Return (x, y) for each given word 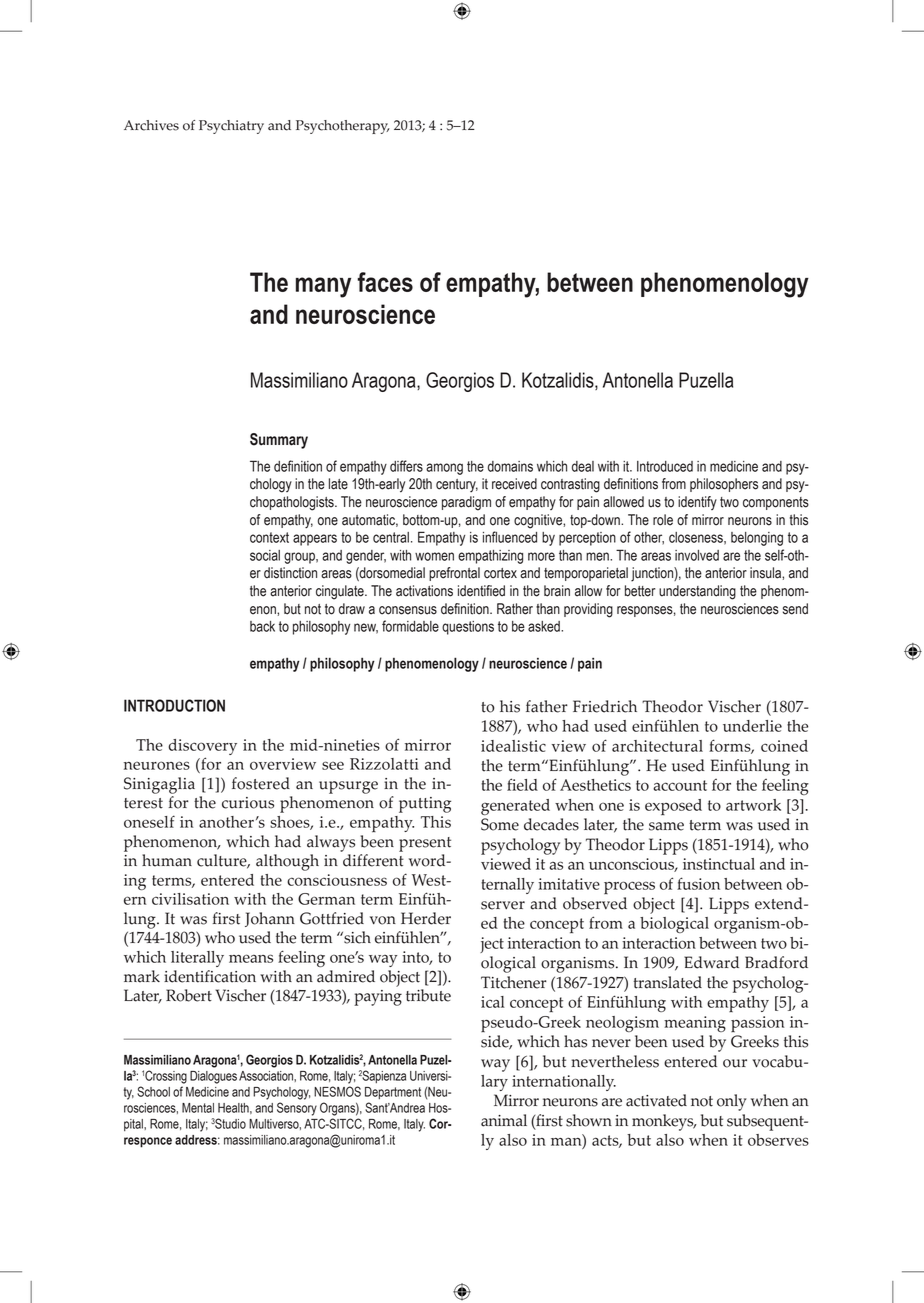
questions (468, 628)
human (167, 860)
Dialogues (213, 1077)
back (262, 626)
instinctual (719, 864)
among (444, 469)
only (732, 1102)
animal (504, 1120)
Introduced (665, 466)
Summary (279, 441)
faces (385, 282)
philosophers (724, 485)
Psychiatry (231, 127)
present (425, 844)
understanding (697, 592)
